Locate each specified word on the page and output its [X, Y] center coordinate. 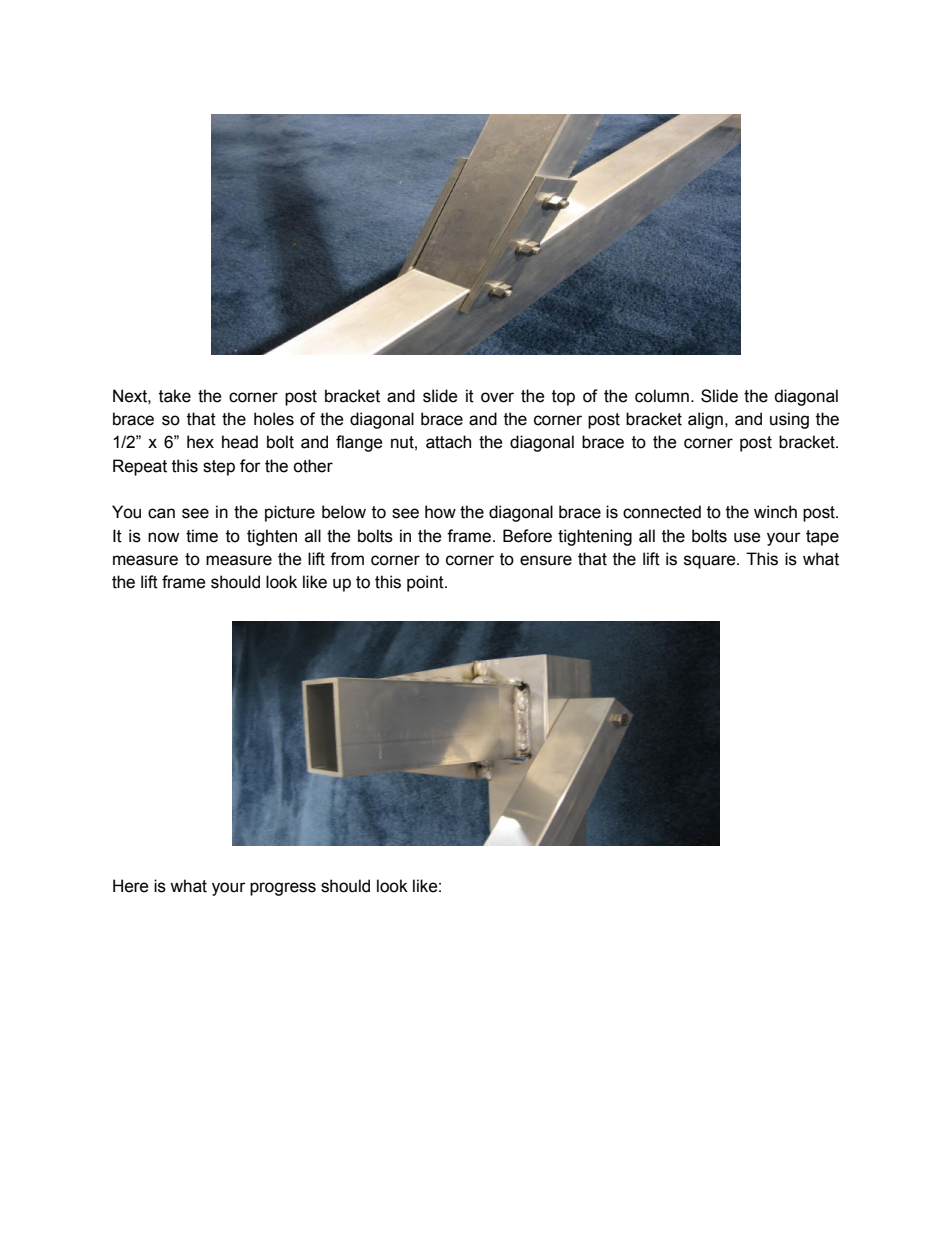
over [497, 397]
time [202, 536]
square [711, 562]
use [747, 537]
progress [283, 889]
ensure [546, 560]
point [426, 583]
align [705, 420]
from [347, 559]
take [175, 396]
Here [131, 886]
